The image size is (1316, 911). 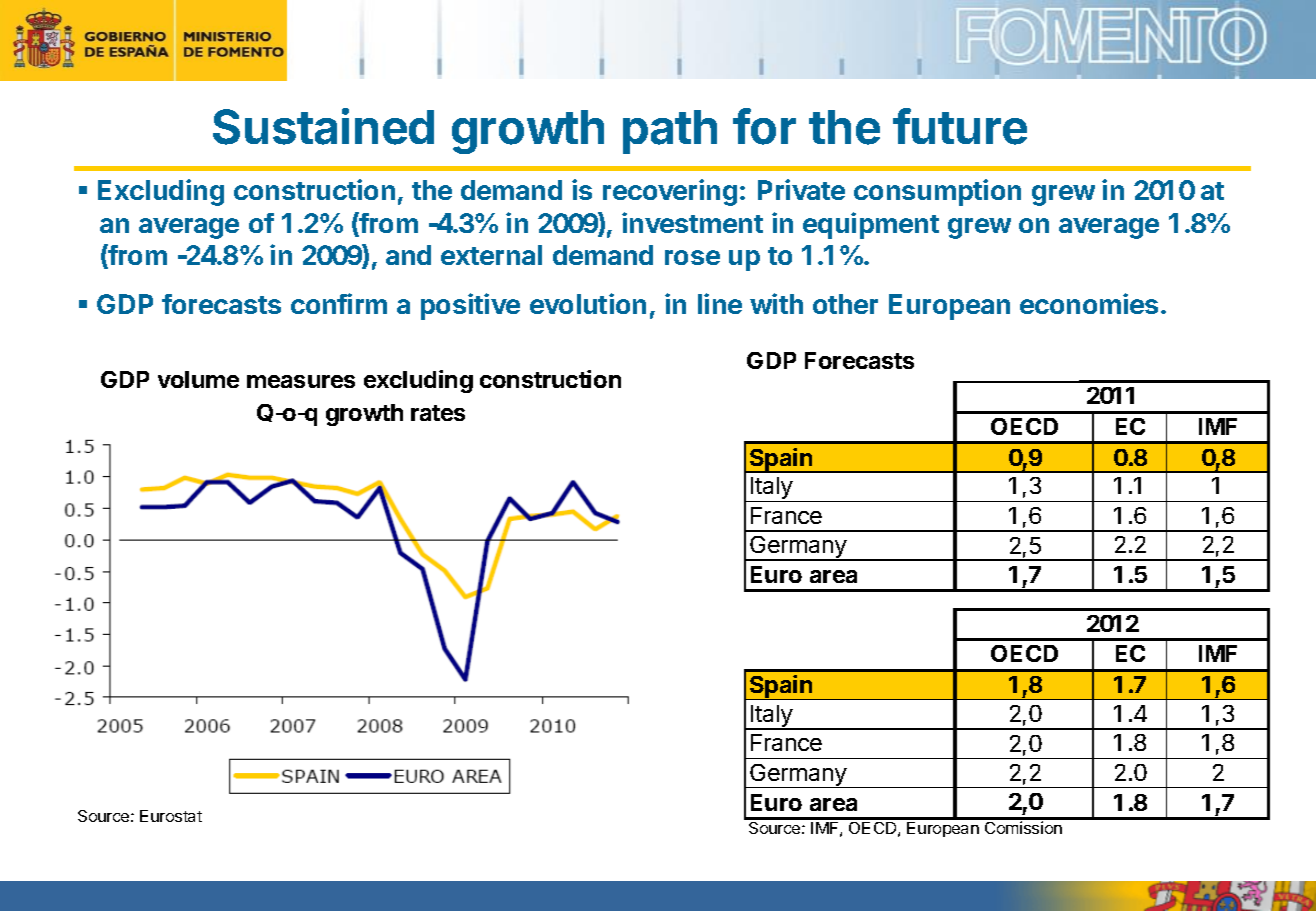 I want to click on evolution, so click(x=588, y=303).
